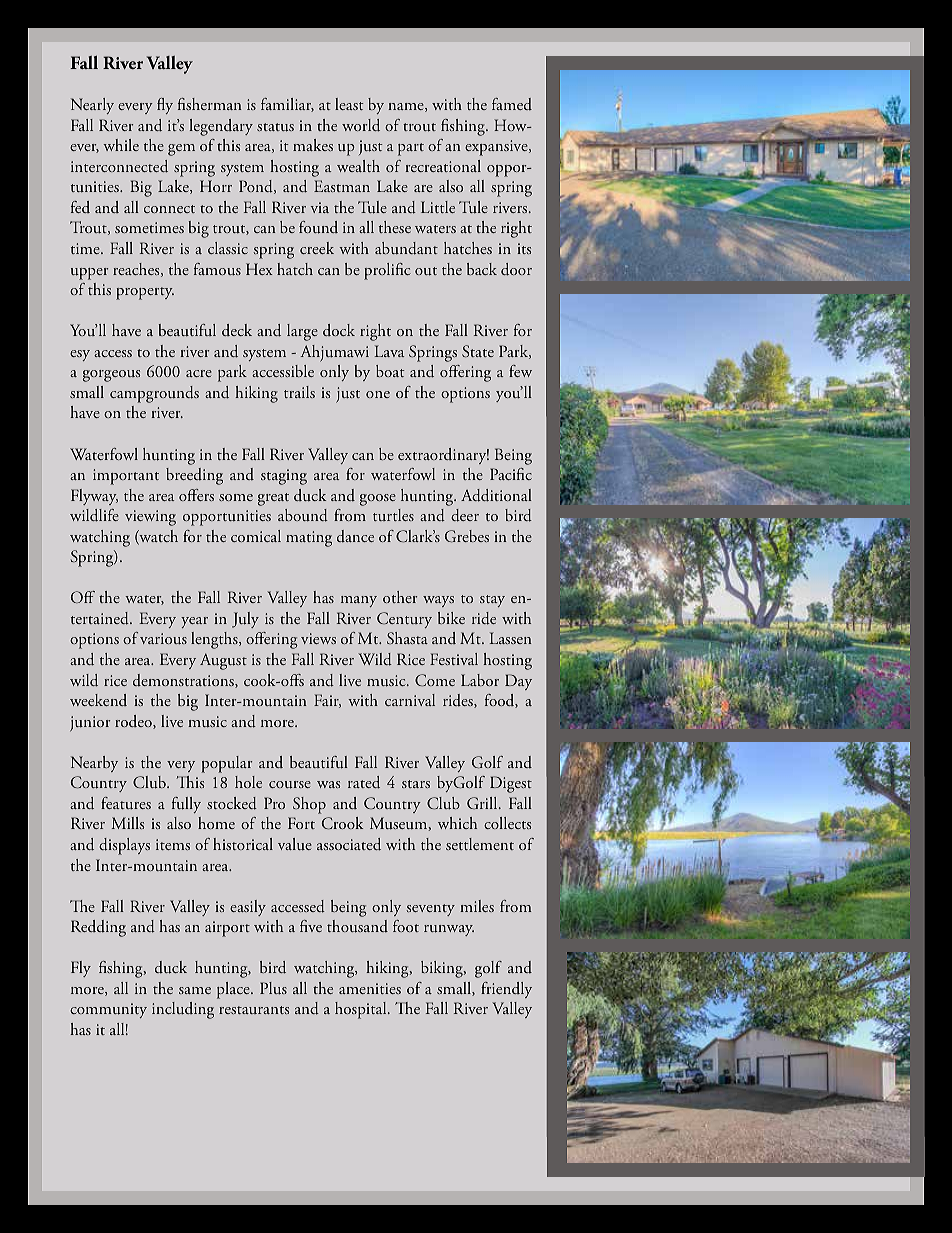 This screenshot has width=952, height=1233. What do you see at coordinates (92, 106) in the screenshot?
I see `Nearly` at bounding box center [92, 106].
